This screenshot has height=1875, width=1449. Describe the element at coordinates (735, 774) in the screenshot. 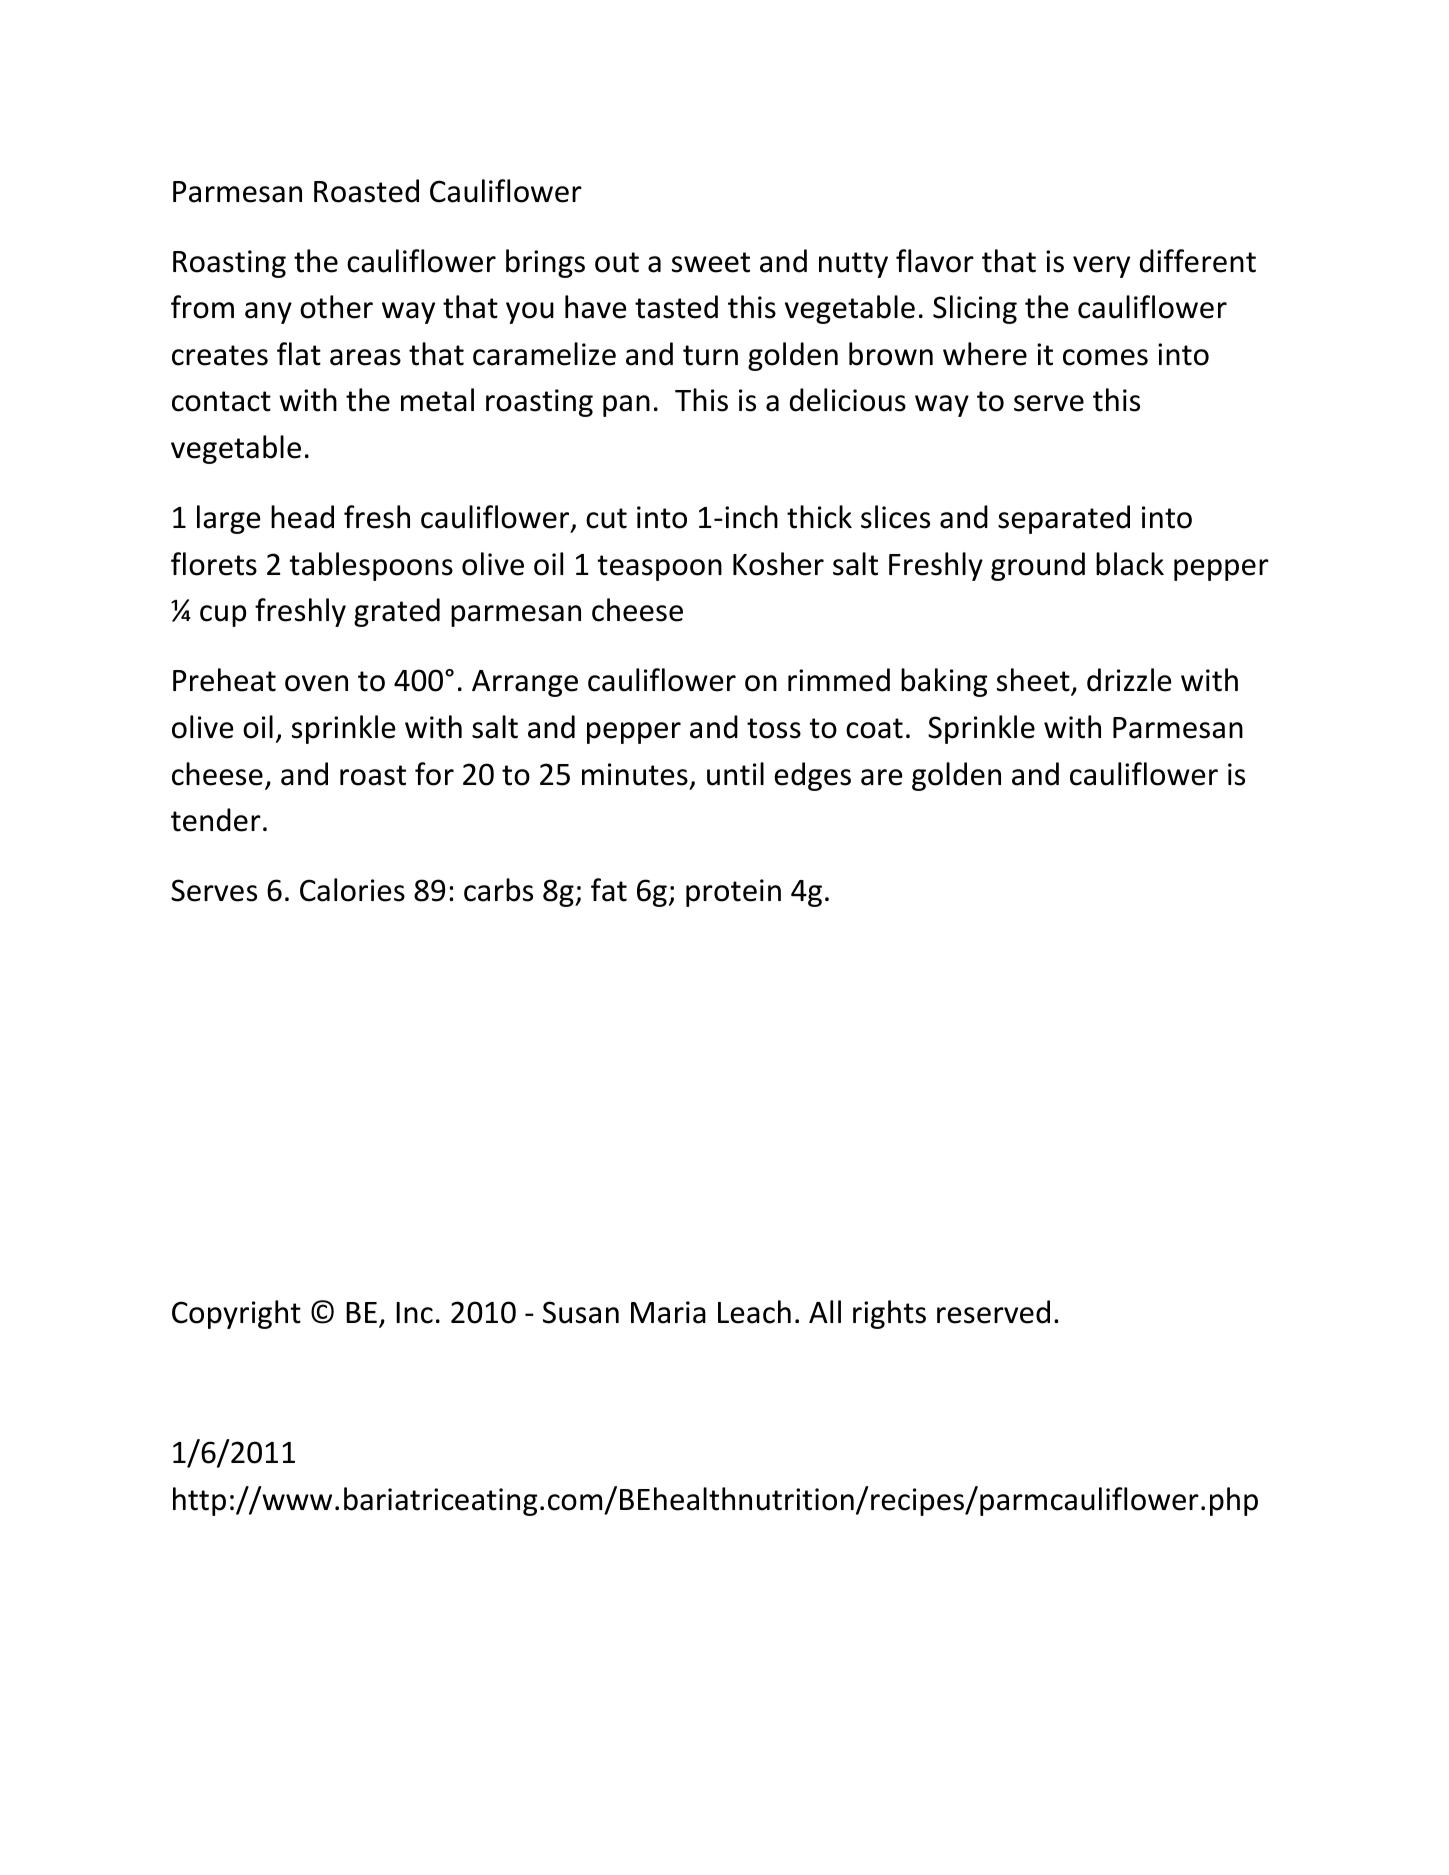

I see `until` at that location.
